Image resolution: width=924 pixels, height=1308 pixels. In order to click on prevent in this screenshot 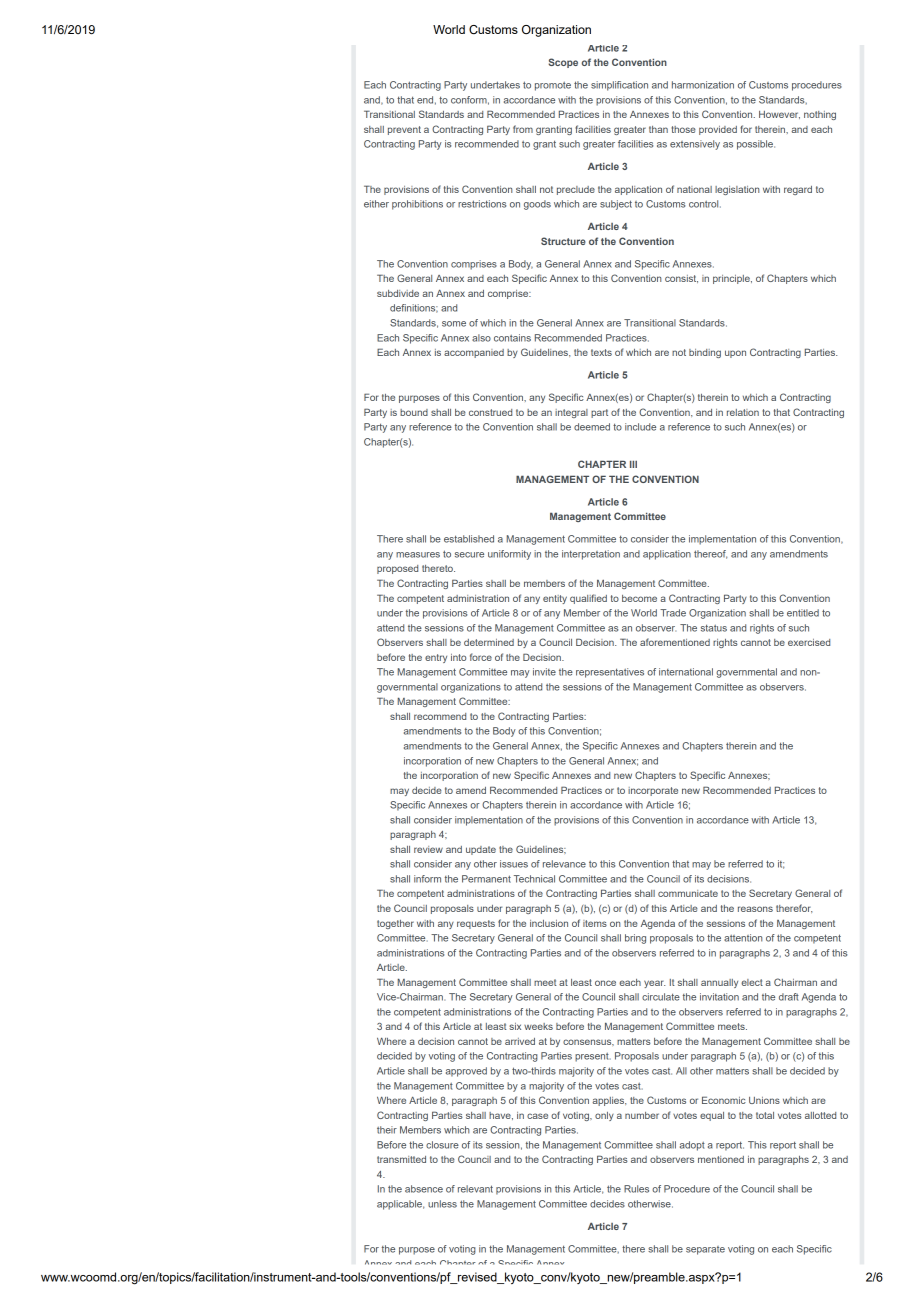, I will do `click(404, 130)`.
